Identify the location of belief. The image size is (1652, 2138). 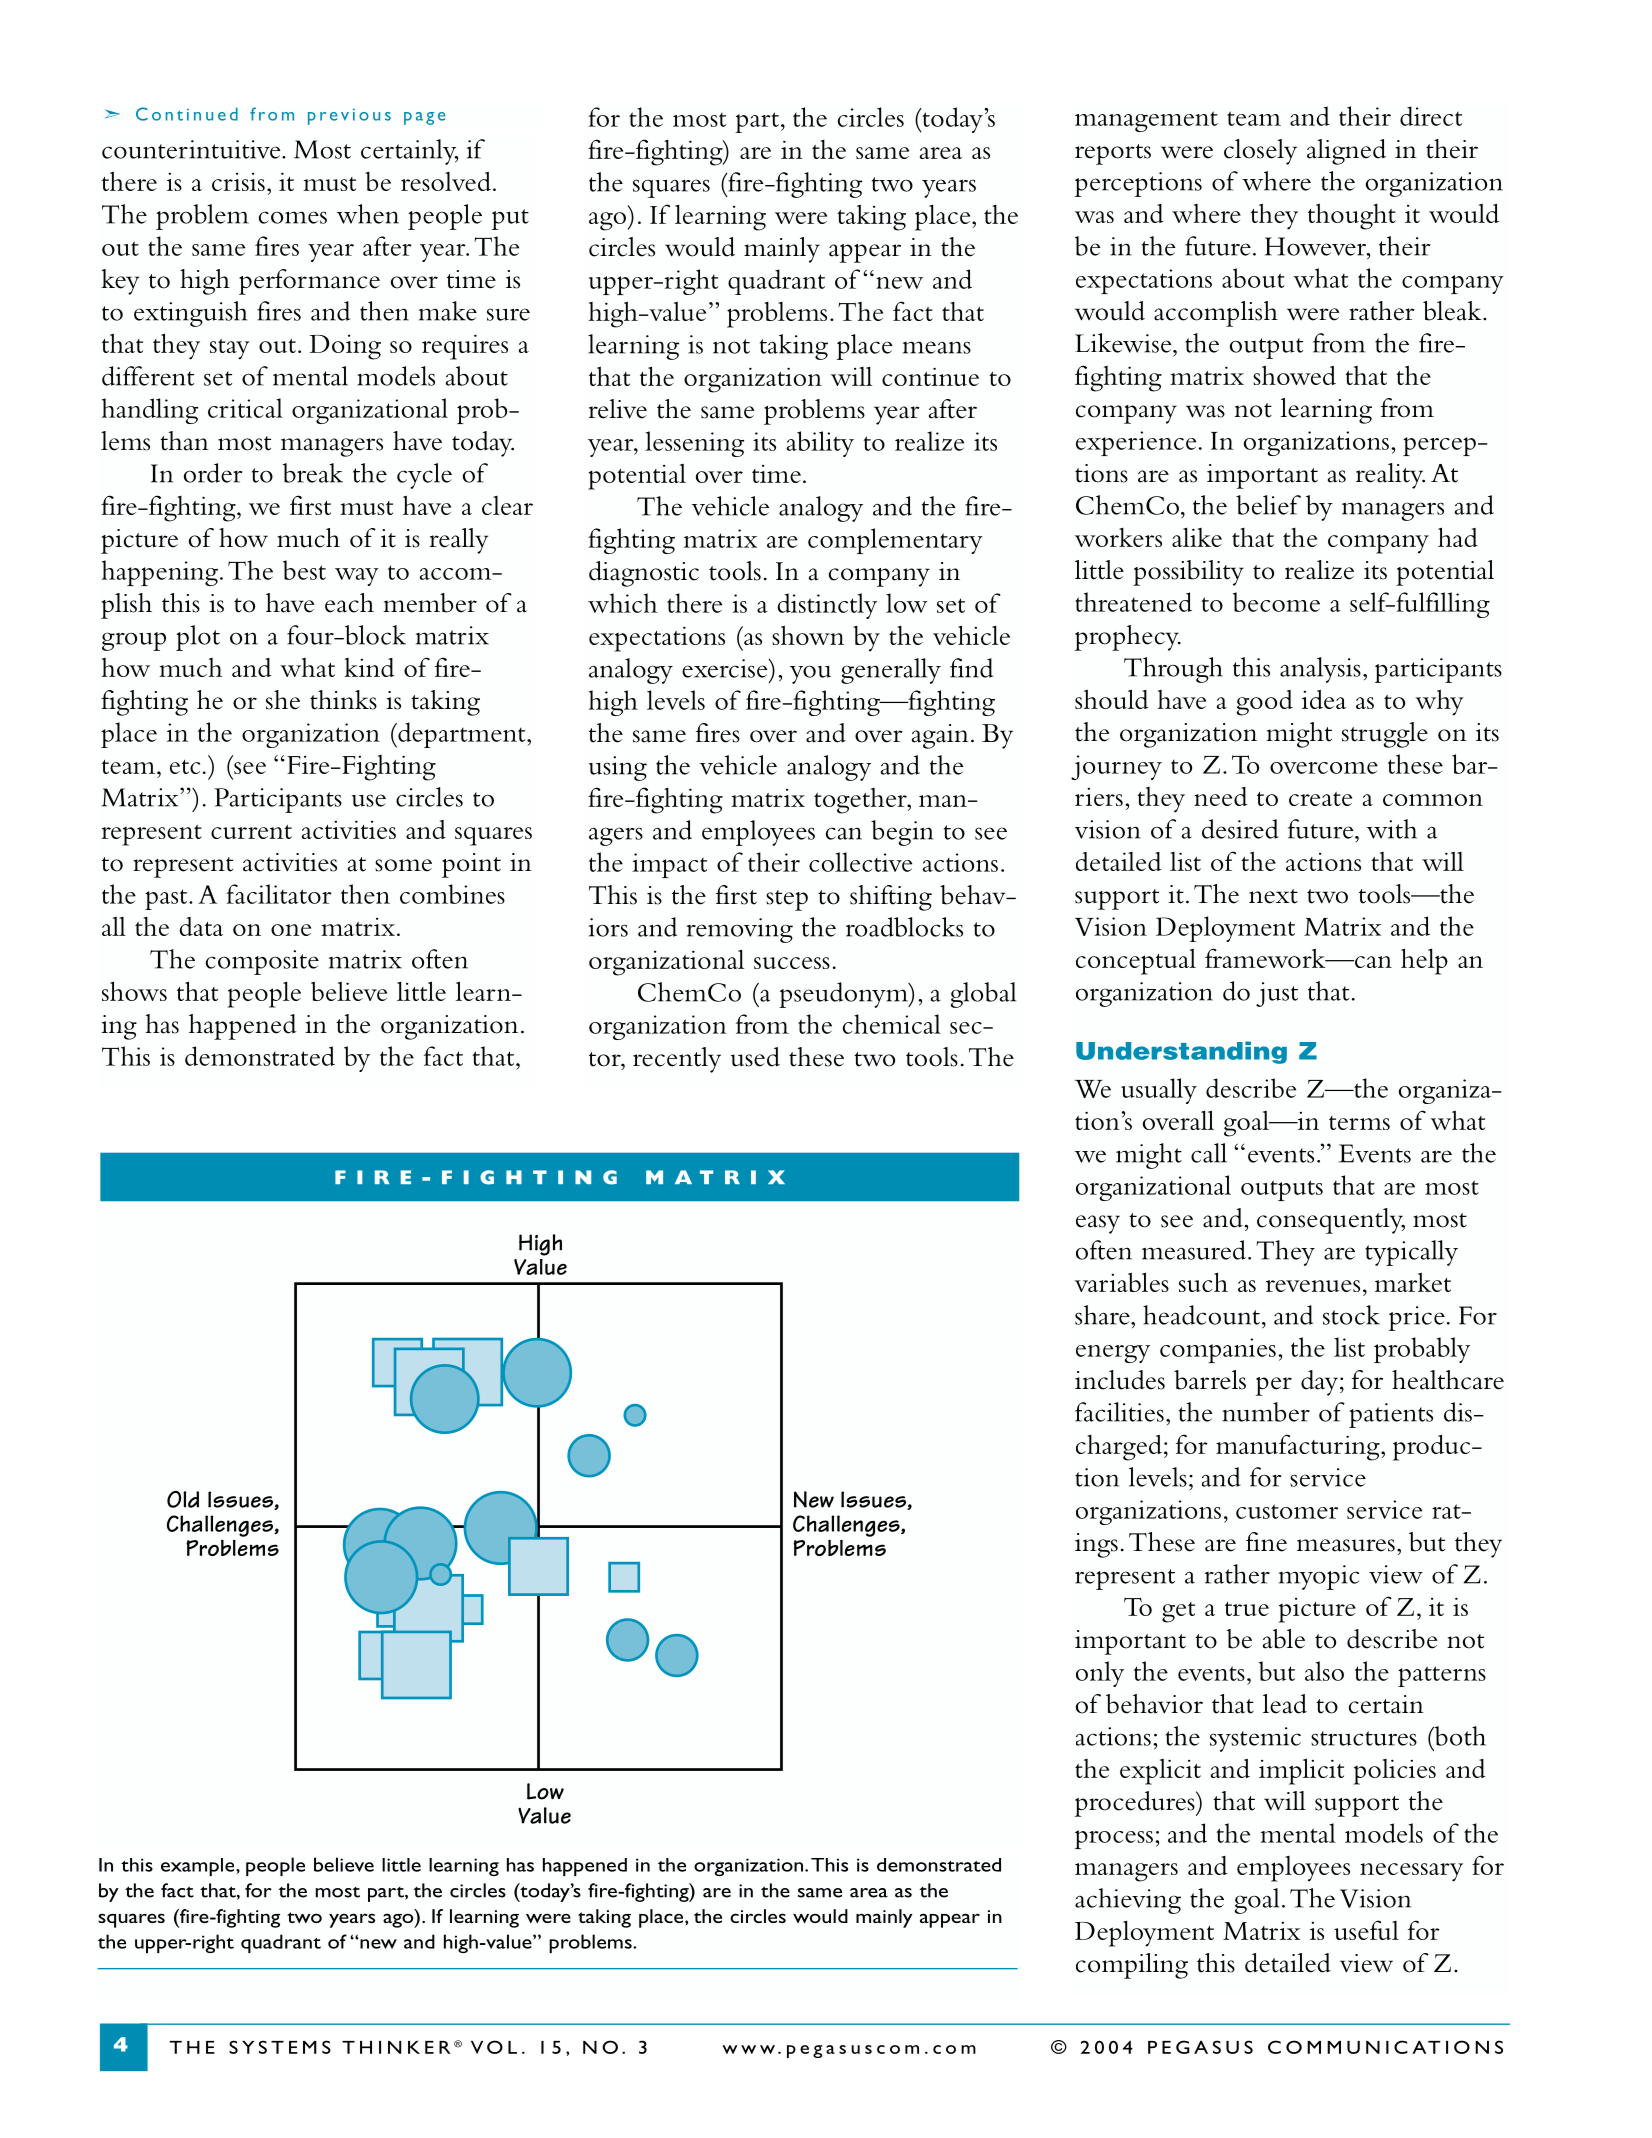
(1268, 505).
